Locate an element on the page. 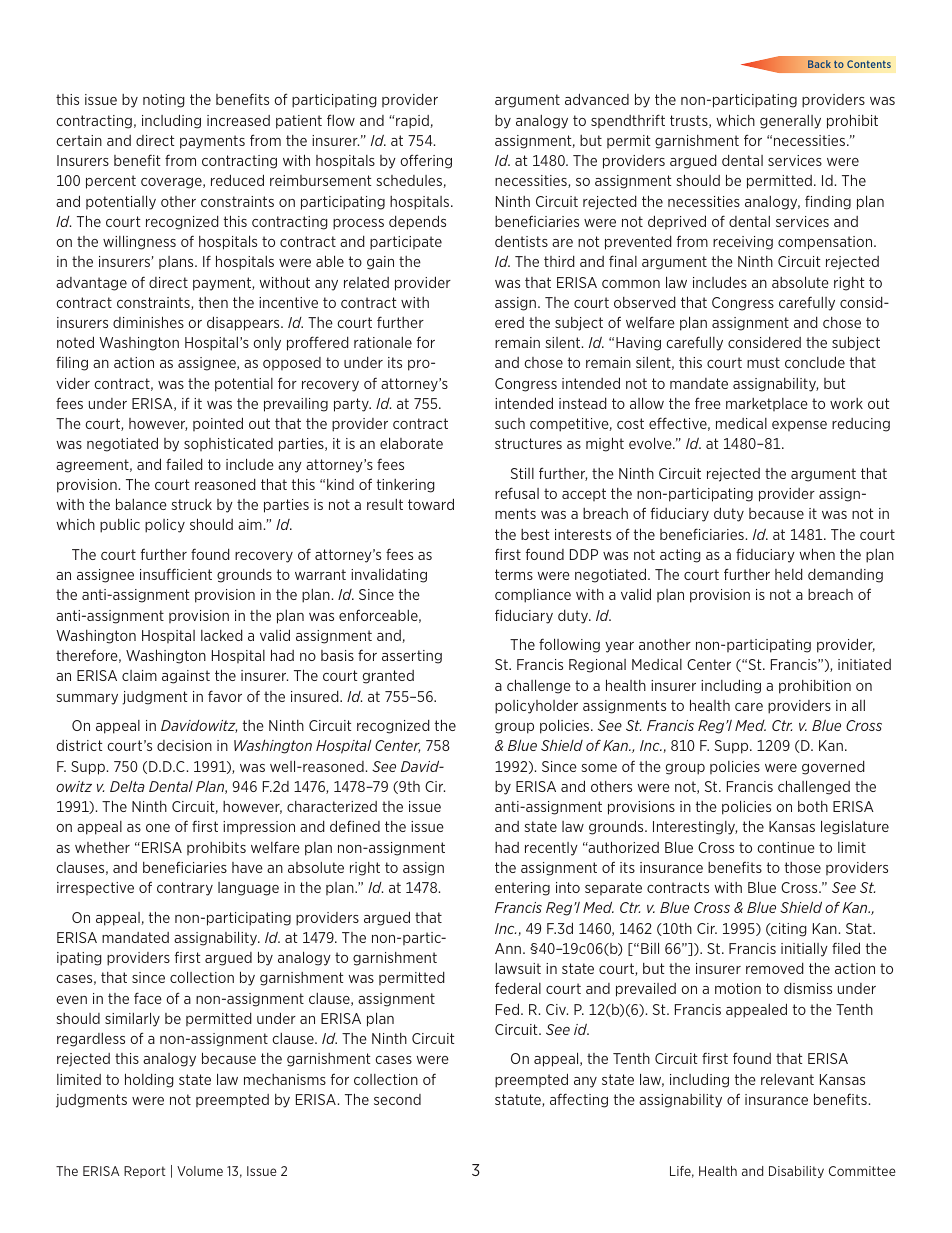 The image size is (952, 1233). compliance is located at coordinates (533, 596).
